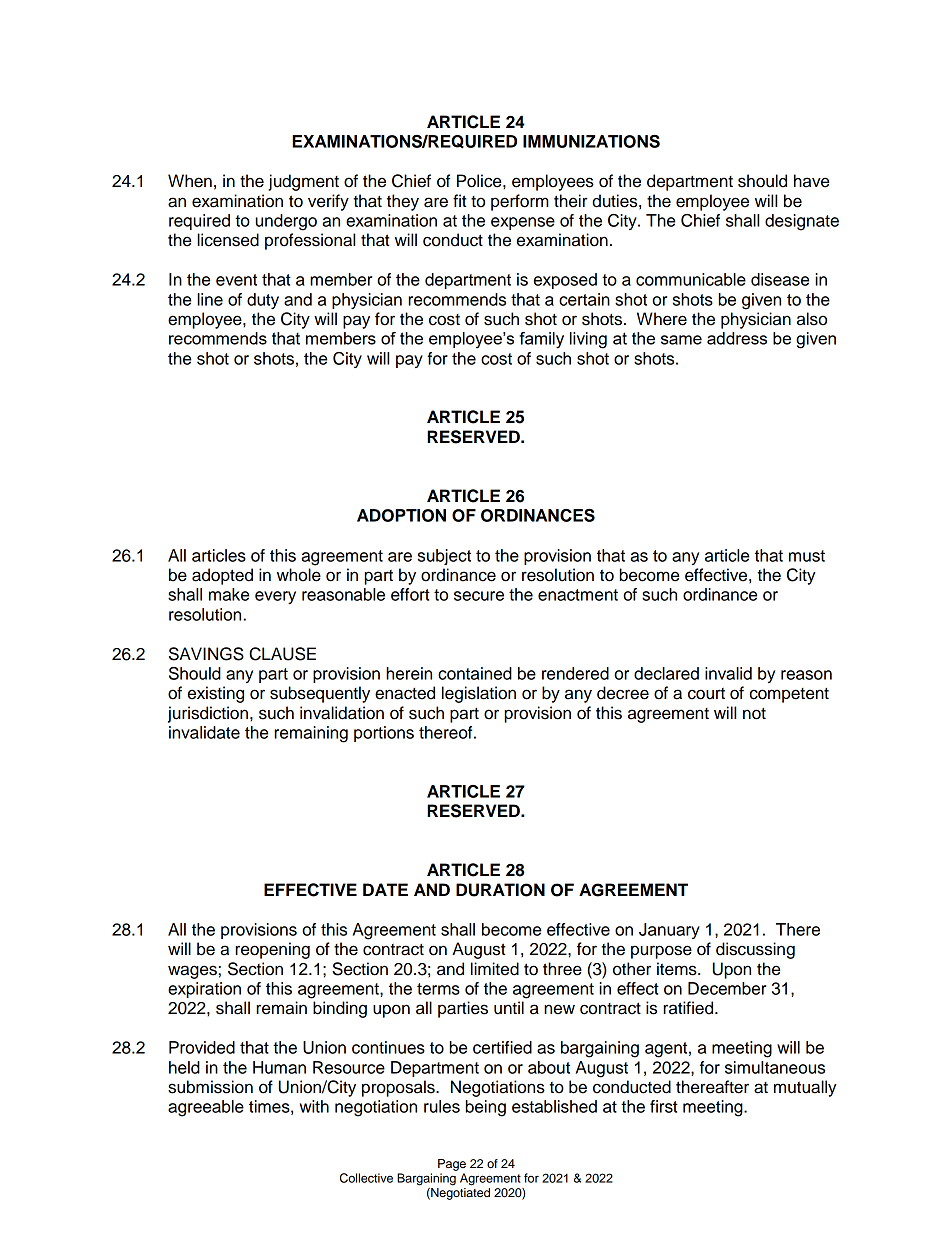 This image has width=952, height=1233. Describe the element at coordinates (206, 1108) in the image. I see `agreeable` at that location.
